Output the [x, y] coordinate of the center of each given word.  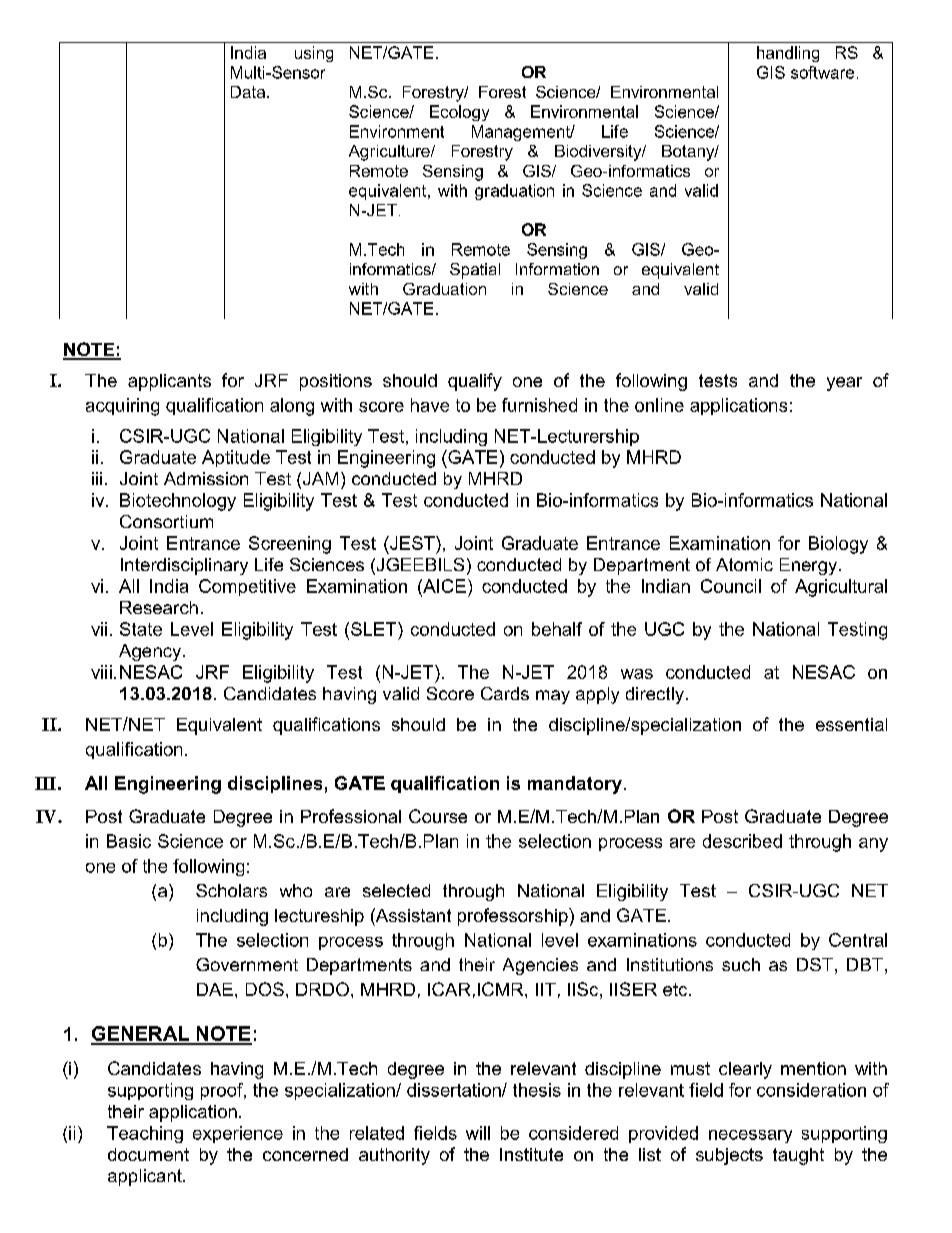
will [478, 1133]
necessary [750, 1136]
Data [248, 92]
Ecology [459, 113]
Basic [129, 841]
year [844, 384]
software [822, 72]
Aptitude [236, 458]
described [742, 841]
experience [238, 1134]
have [430, 405]
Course [438, 816]
